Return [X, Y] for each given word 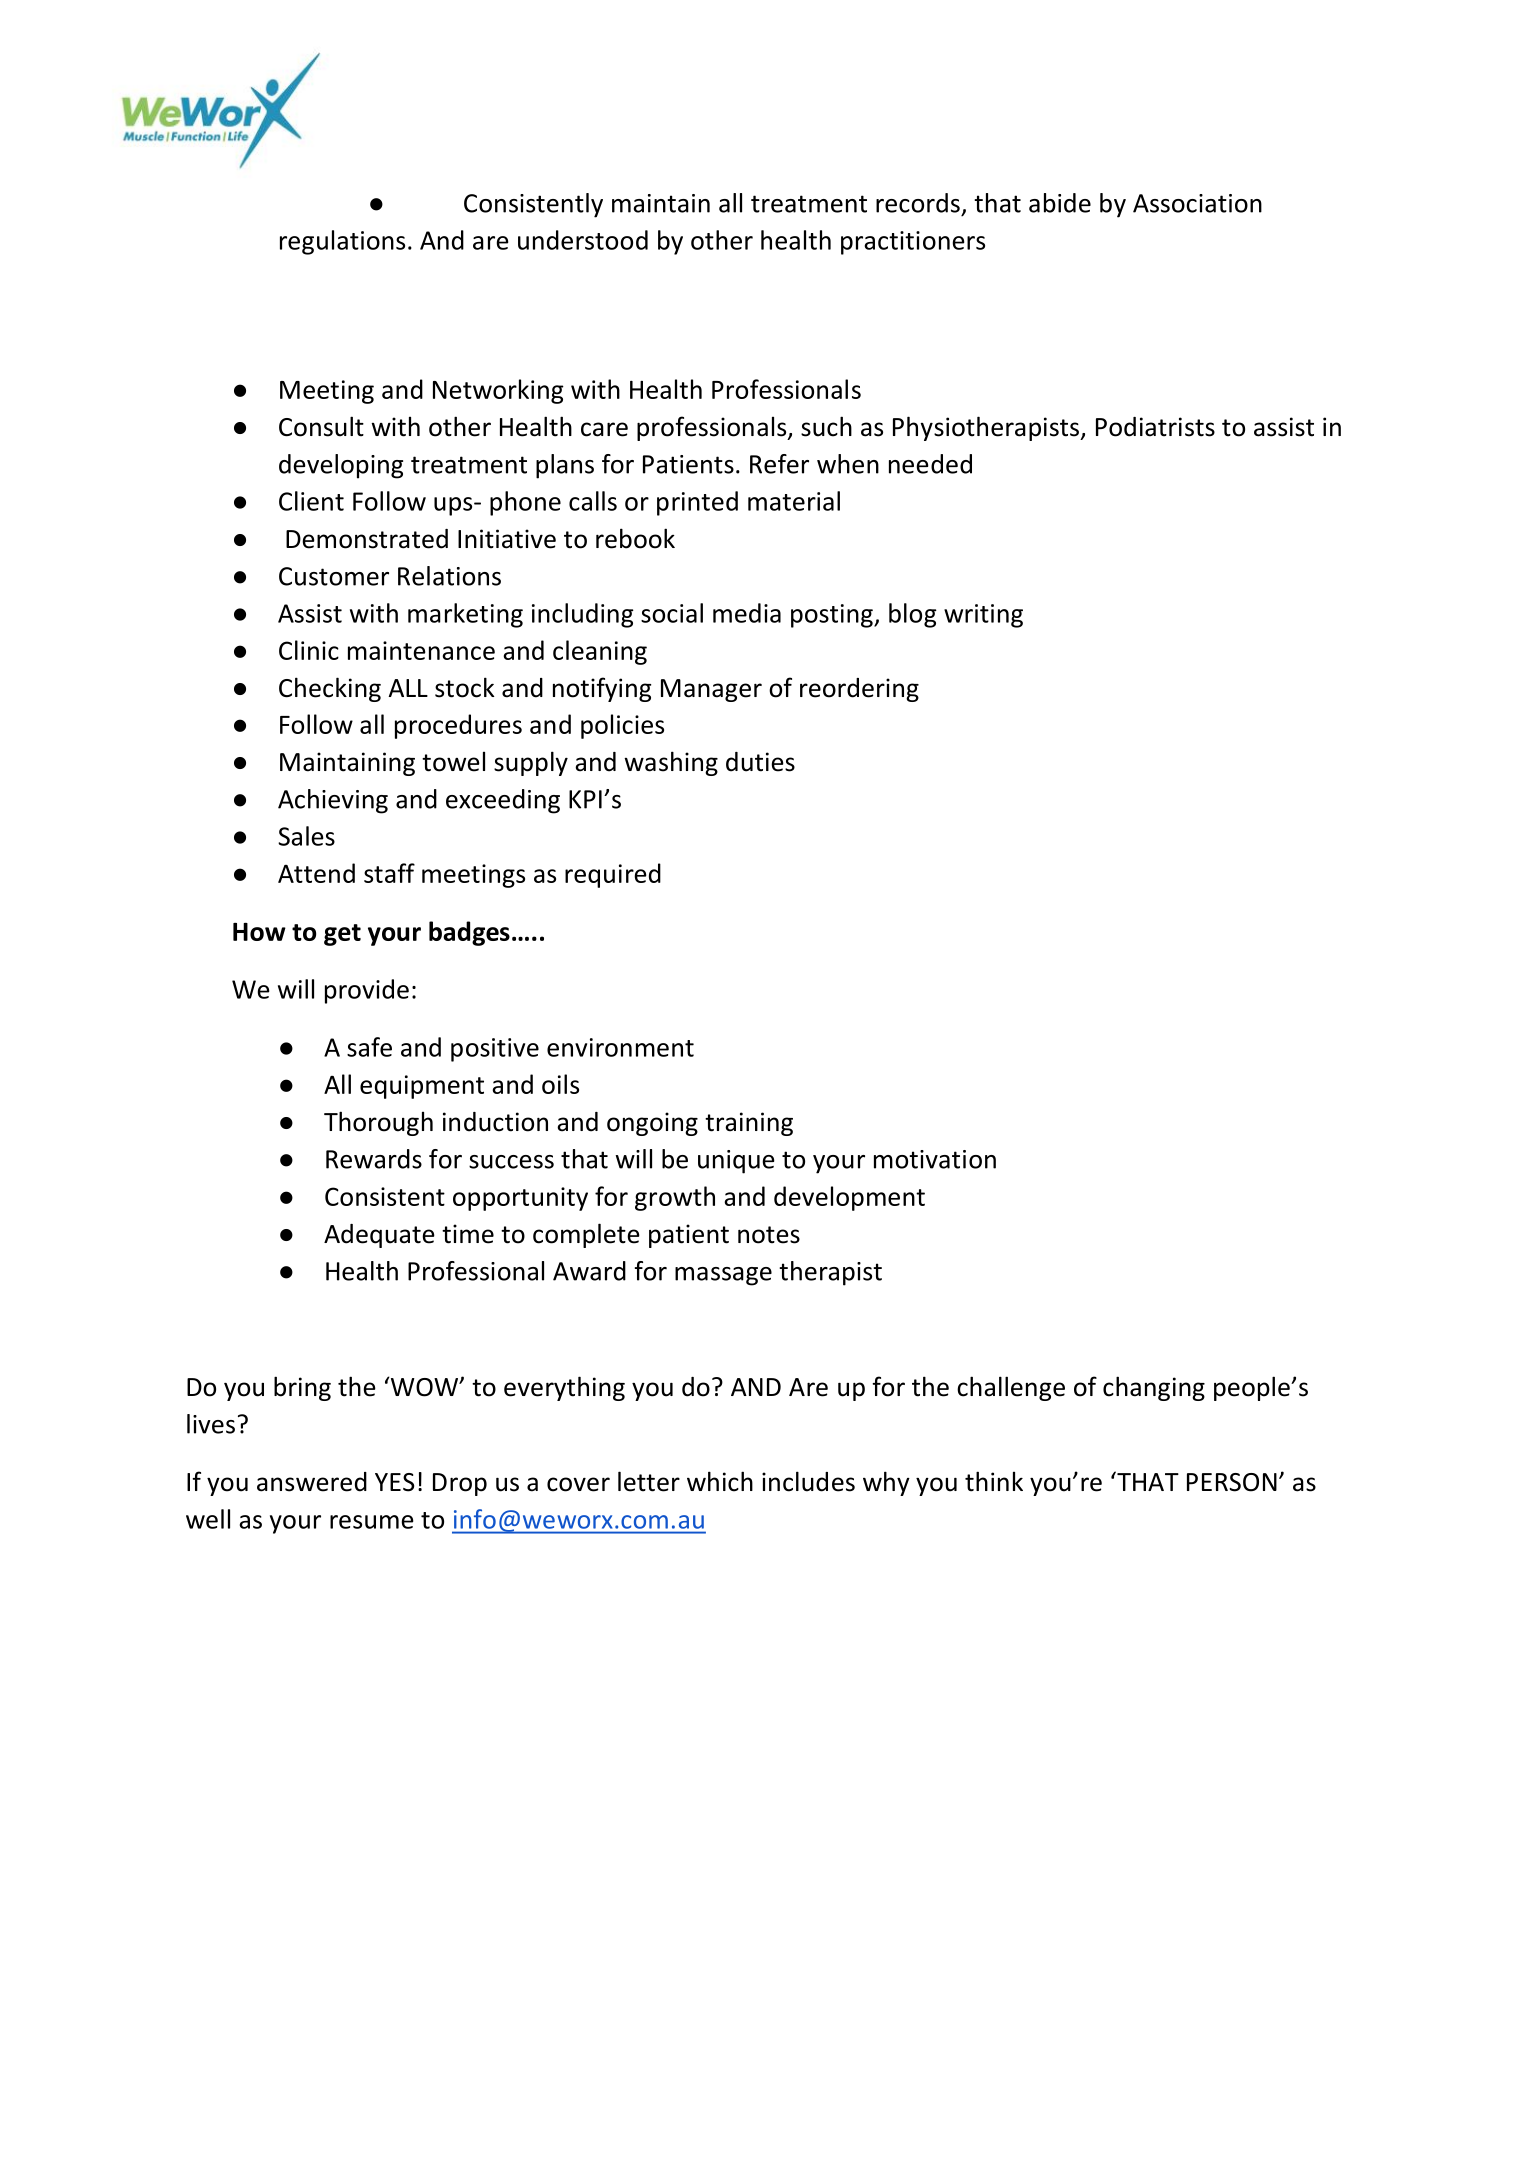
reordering [859, 690]
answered [312, 1482]
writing [983, 616]
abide [1060, 203]
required [613, 875]
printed [697, 503]
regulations [342, 242]
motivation [935, 1159]
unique [736, 1162]
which [720, 1481]
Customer [334, 576]
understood [583, 240]
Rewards [374, 1159]
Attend [316, 873]
